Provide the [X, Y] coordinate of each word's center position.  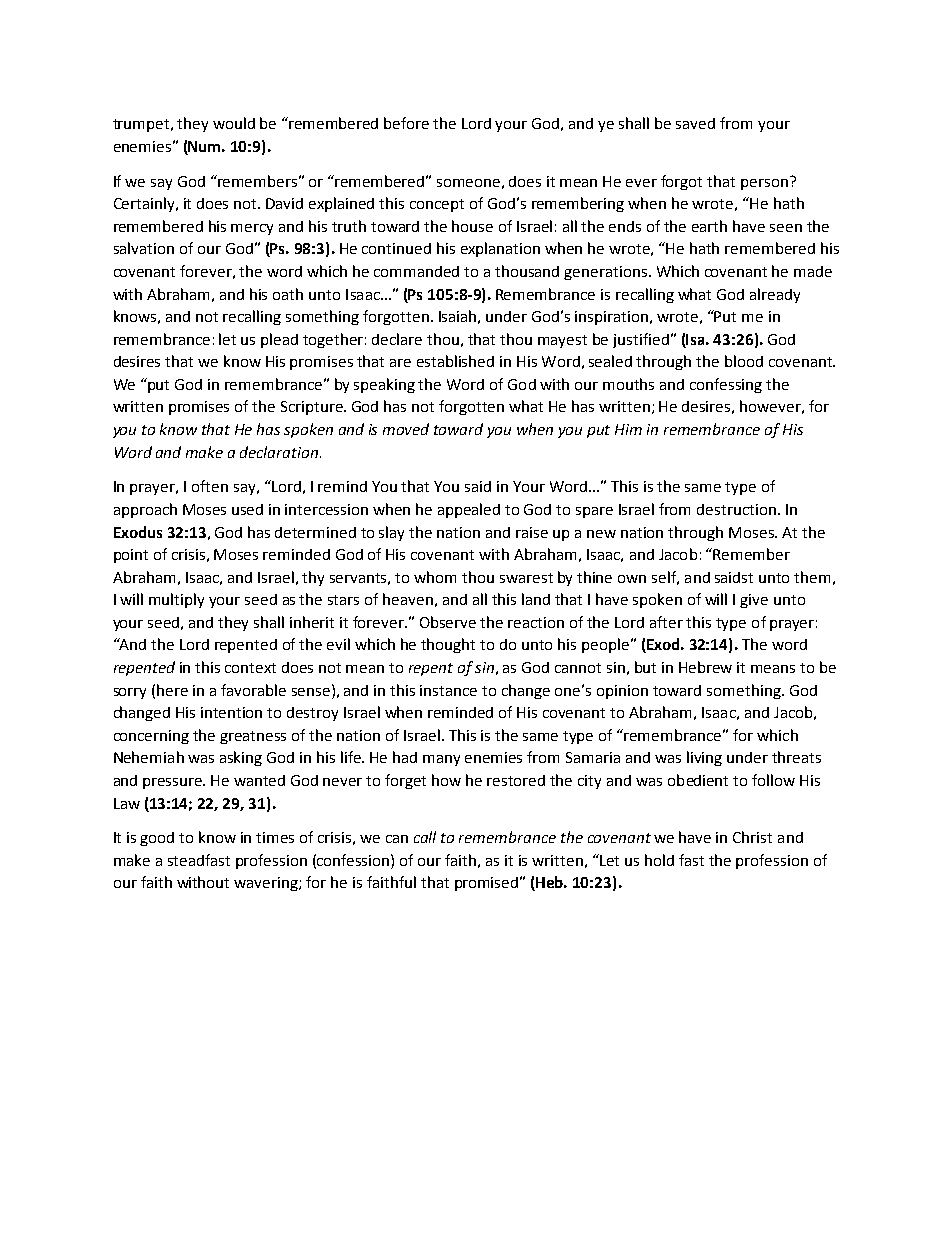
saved [695, 123]
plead [279, 340]
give [754, 601]
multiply [176, 600]
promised [488, 884]
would [234, 123]
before [406, 123]
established [455, 361]
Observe [448, 622]
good [157, 839]
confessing [726, 385]
